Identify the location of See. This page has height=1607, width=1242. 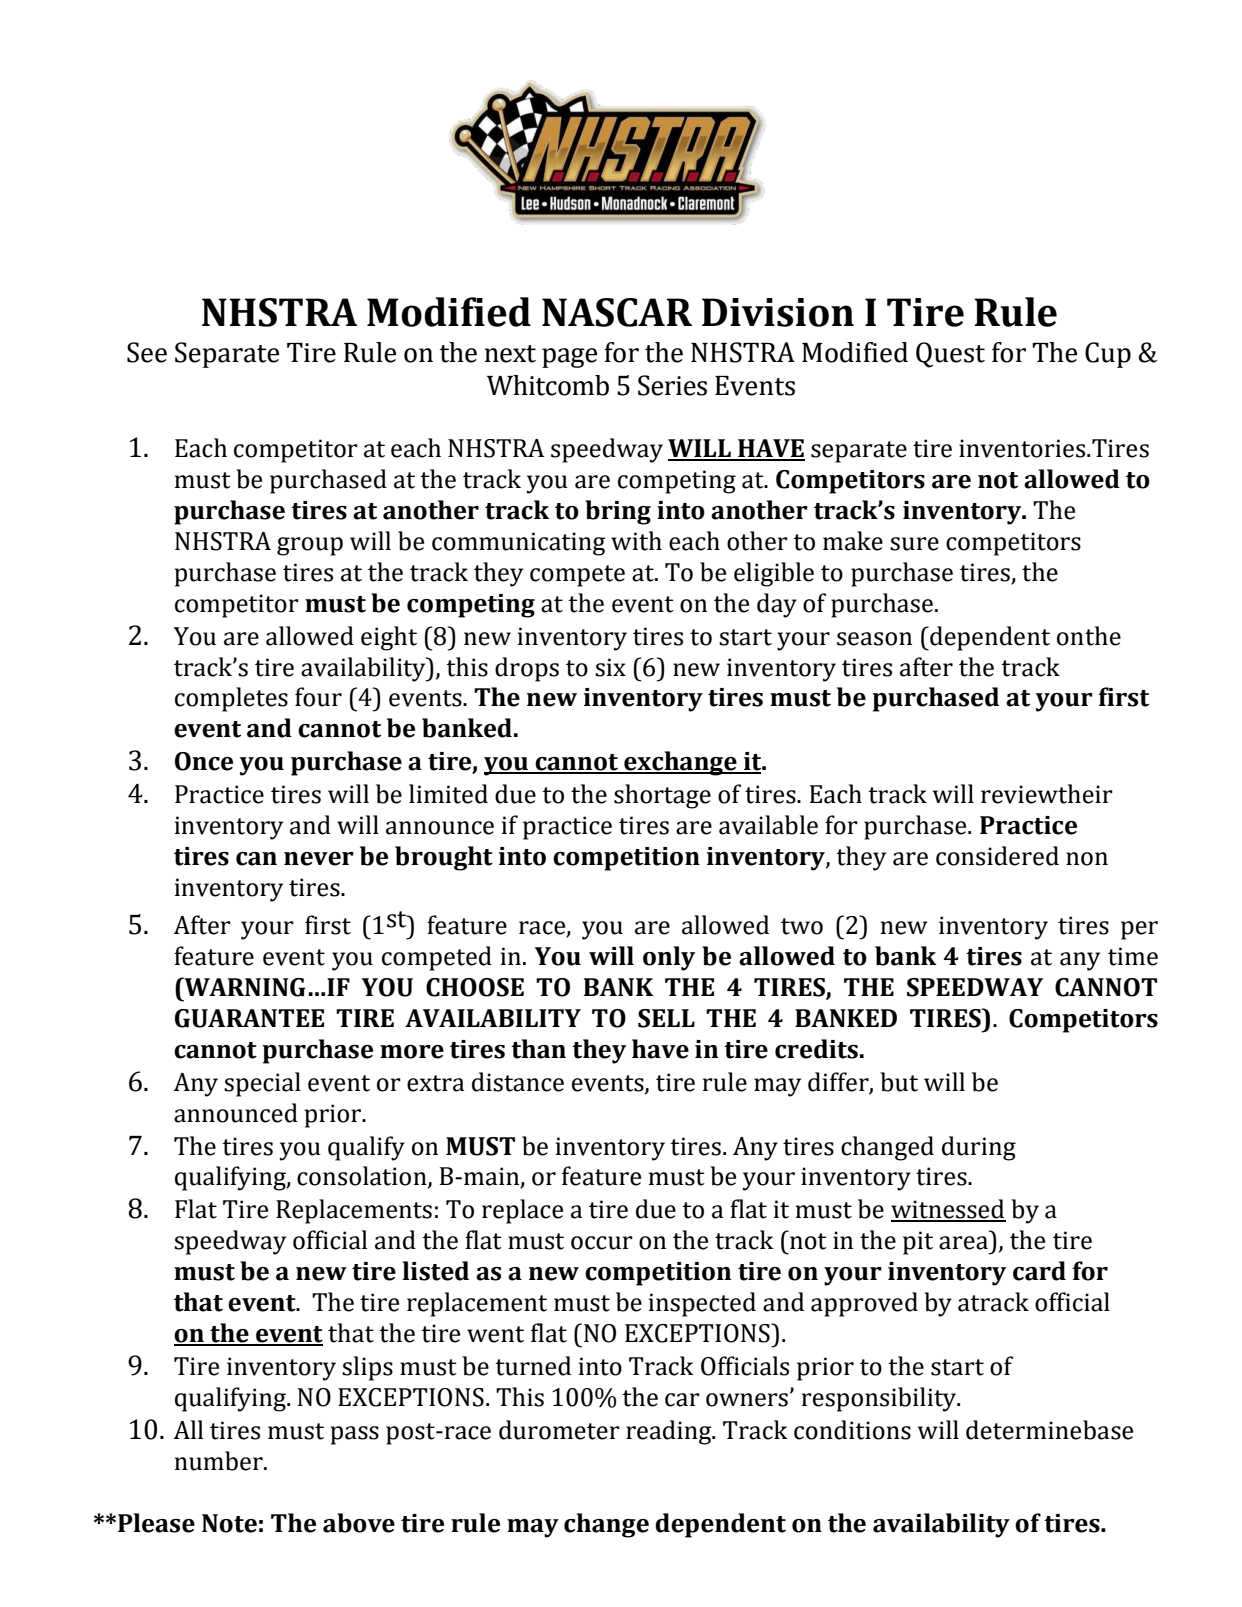
(147, 352).
